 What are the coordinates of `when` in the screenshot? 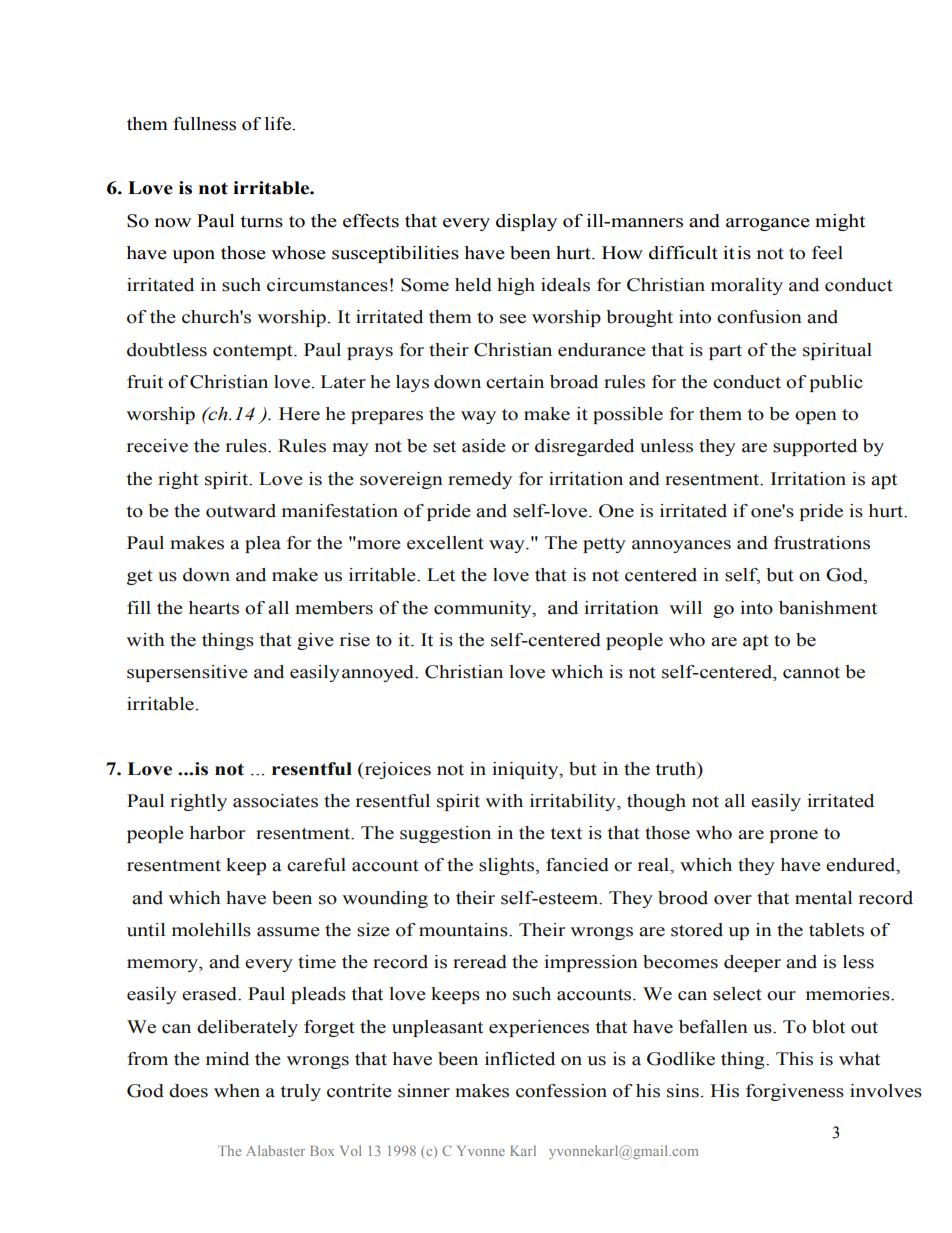 It's located at (237, 1091).
